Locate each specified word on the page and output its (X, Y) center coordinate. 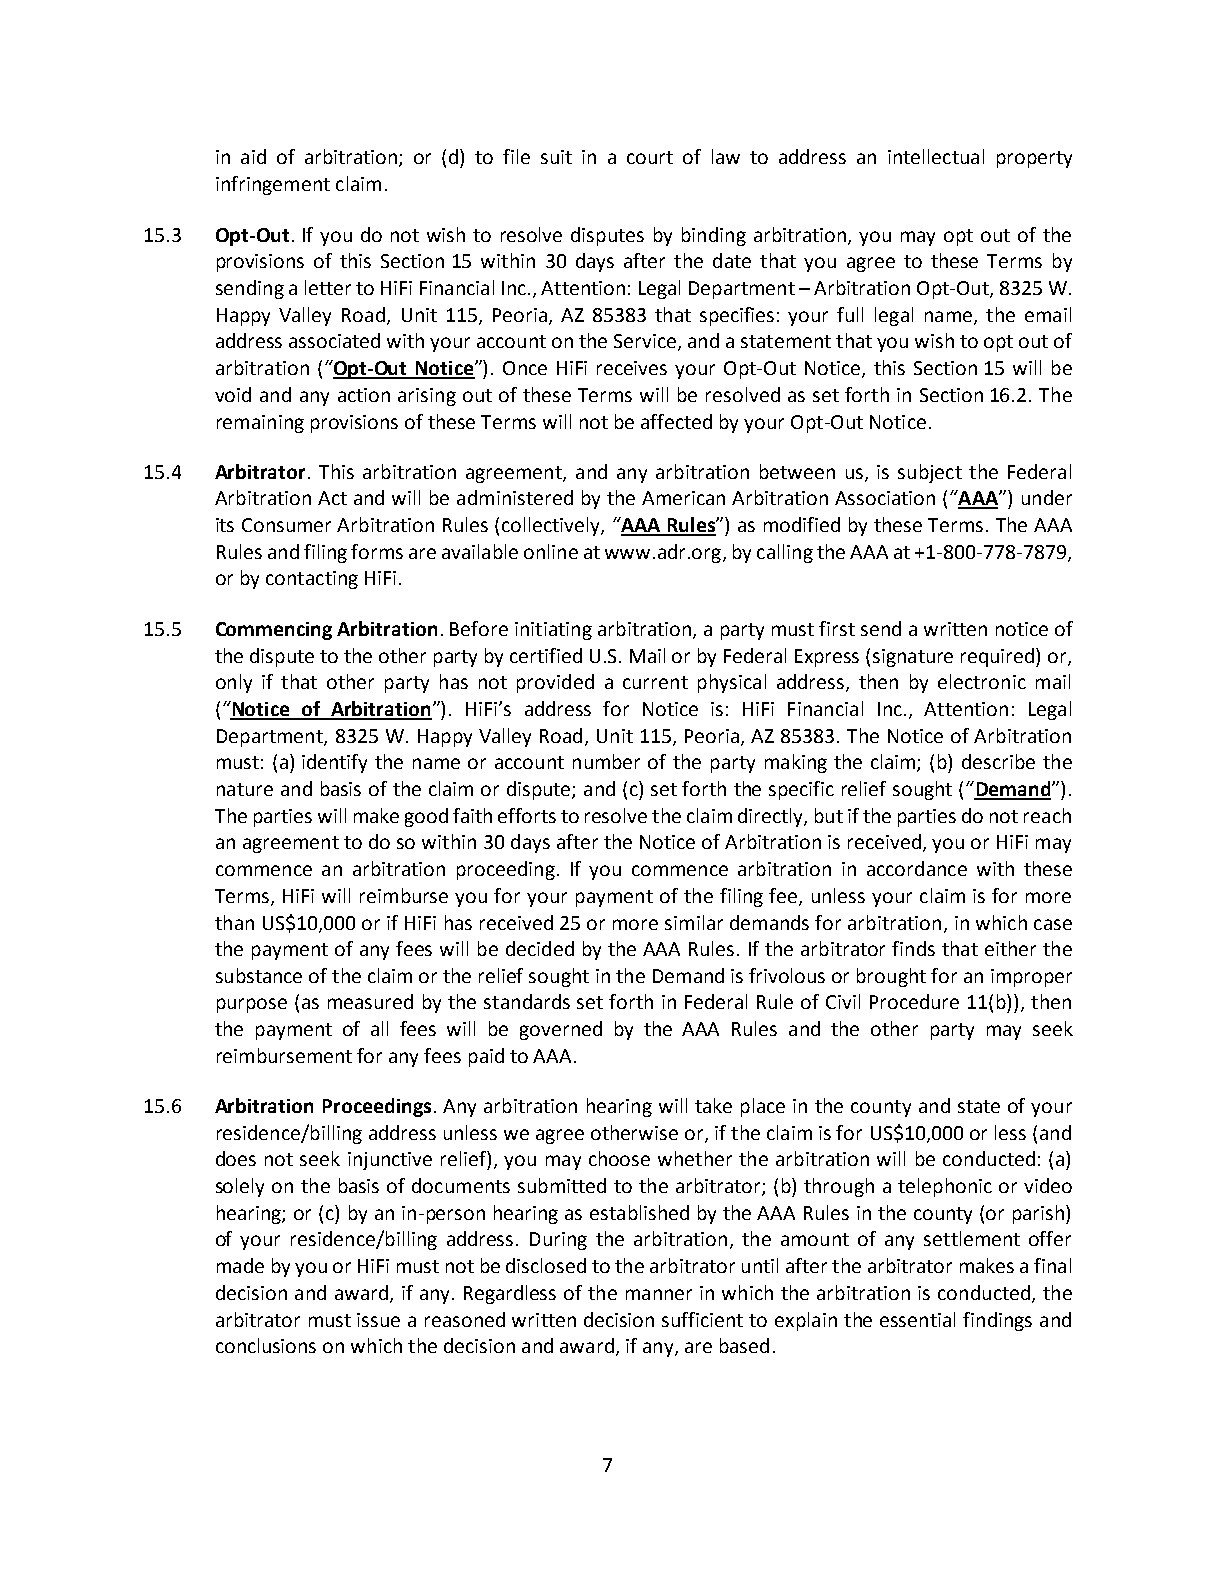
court (650, 157)
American (683, 498)
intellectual (936, 156)
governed (561, 1030)
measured (370, 1001)
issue (378, 1320)
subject (930, 473)
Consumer (286, 525)
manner (659, 1294)
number (606, 761)
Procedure (914, 1001)
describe (998, 761)
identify (334, 763)
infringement (273, 185)
